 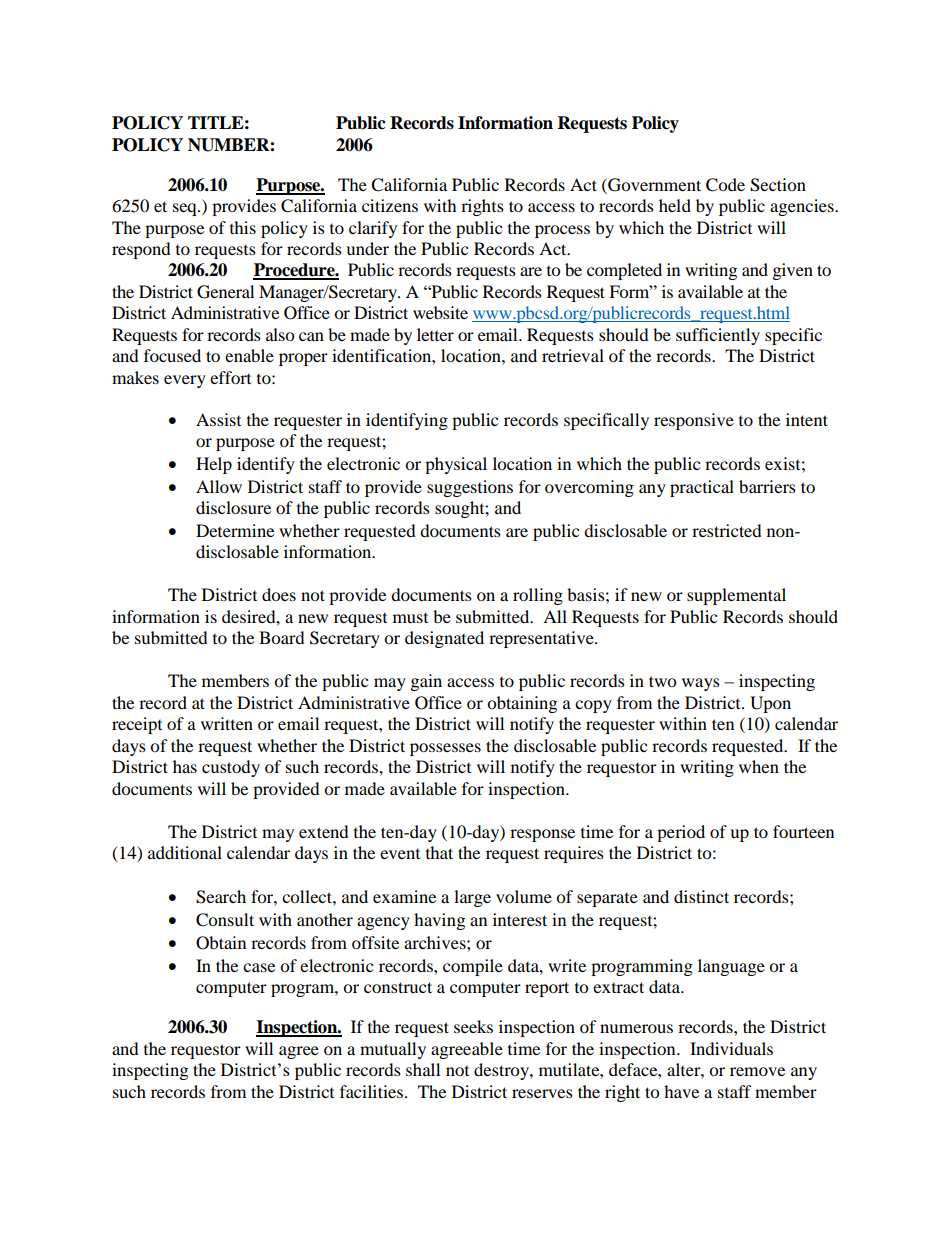 What do you see at coordinates (185, 852) in the image?
I see `additional` at bounding box center [185, 852].
